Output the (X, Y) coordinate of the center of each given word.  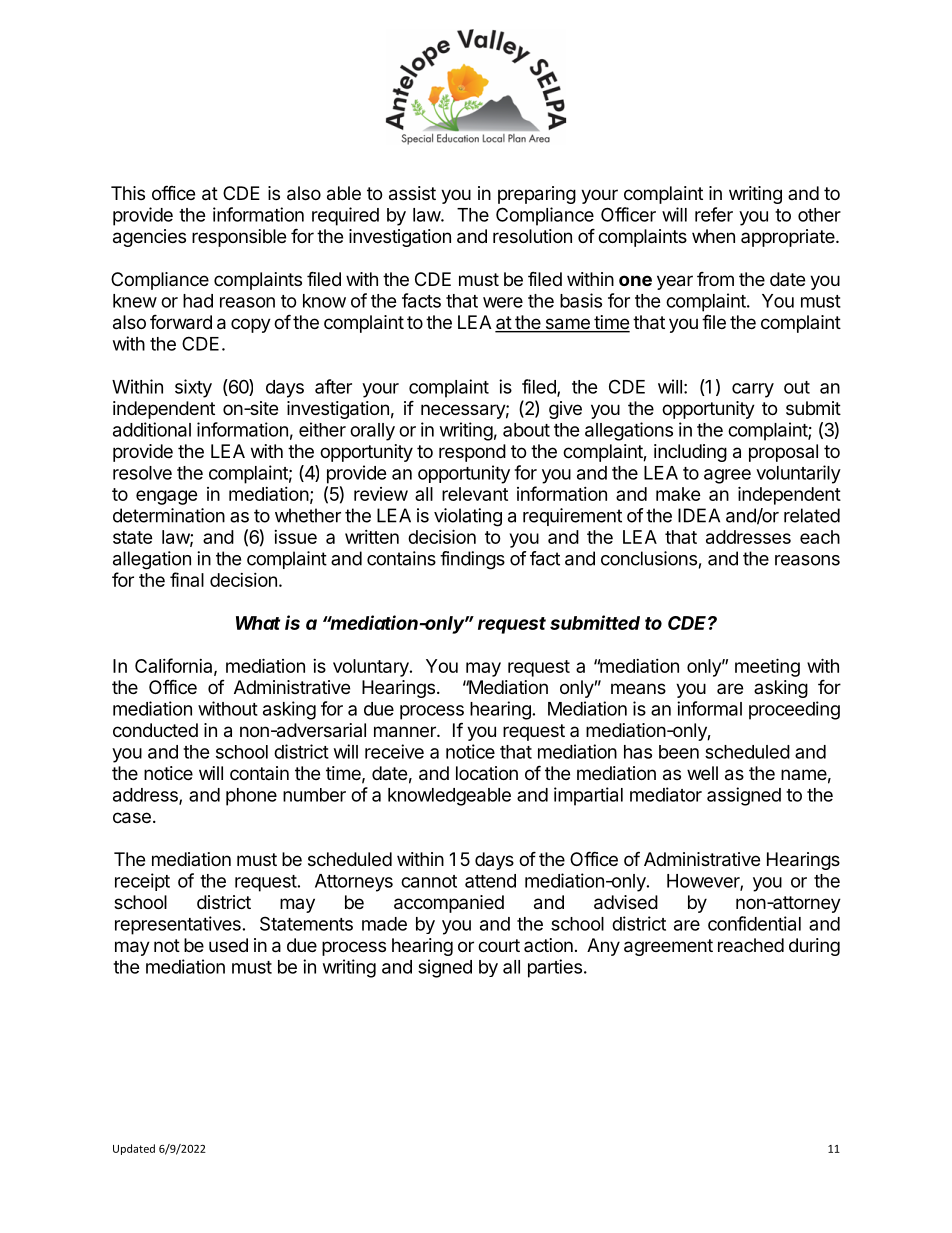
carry (753, 390)
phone (251, 797)
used (228, 945)
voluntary (372, 668)
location (487, 773)
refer (714, 214)
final (187, 579)
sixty (193, 388)
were (503, 302)
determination (169, 515)
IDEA (699, 515)
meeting (767, 667)
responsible (239, 238)
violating (468, 517)
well (702, 773)
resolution (532, 236)
